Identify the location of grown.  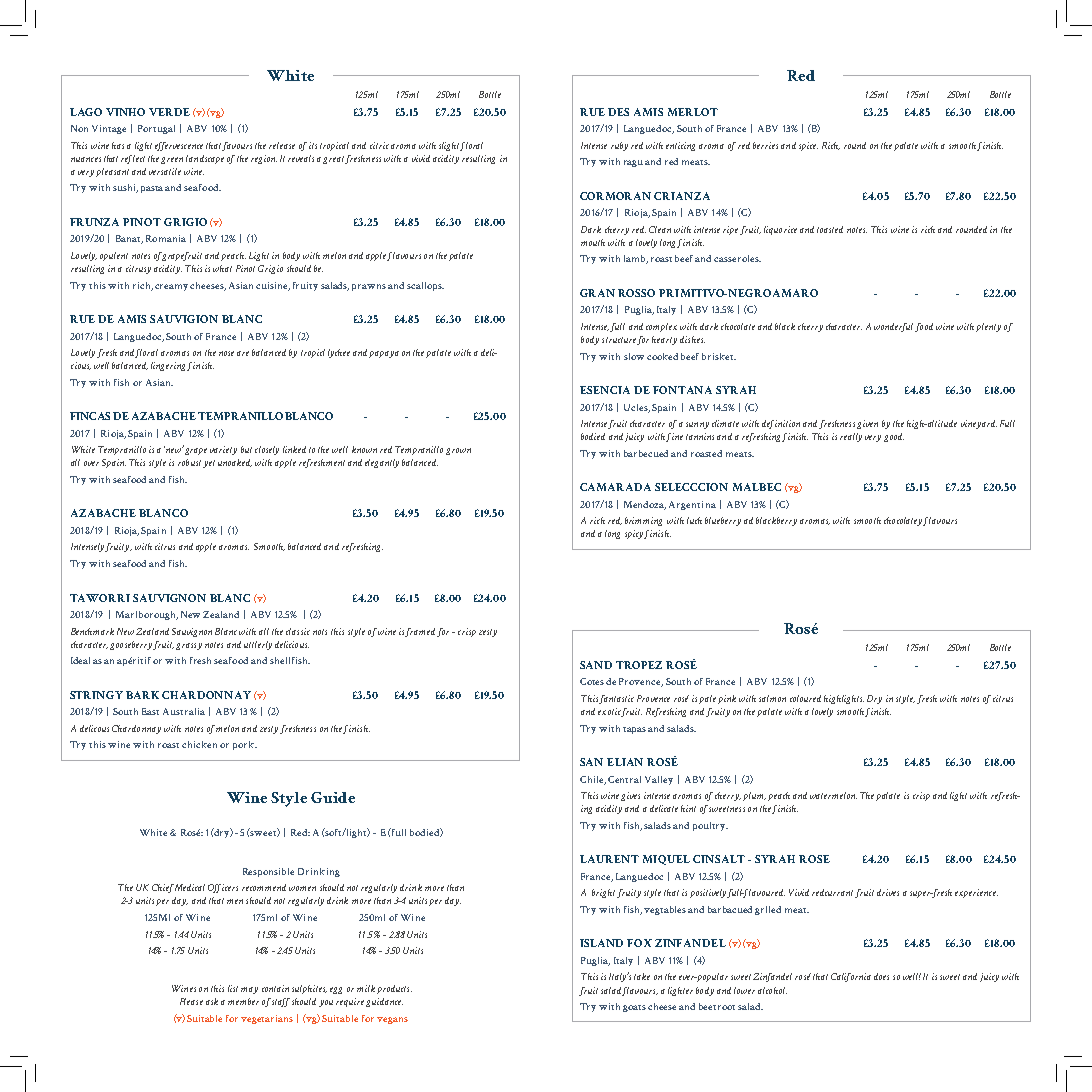
(458, 451).
